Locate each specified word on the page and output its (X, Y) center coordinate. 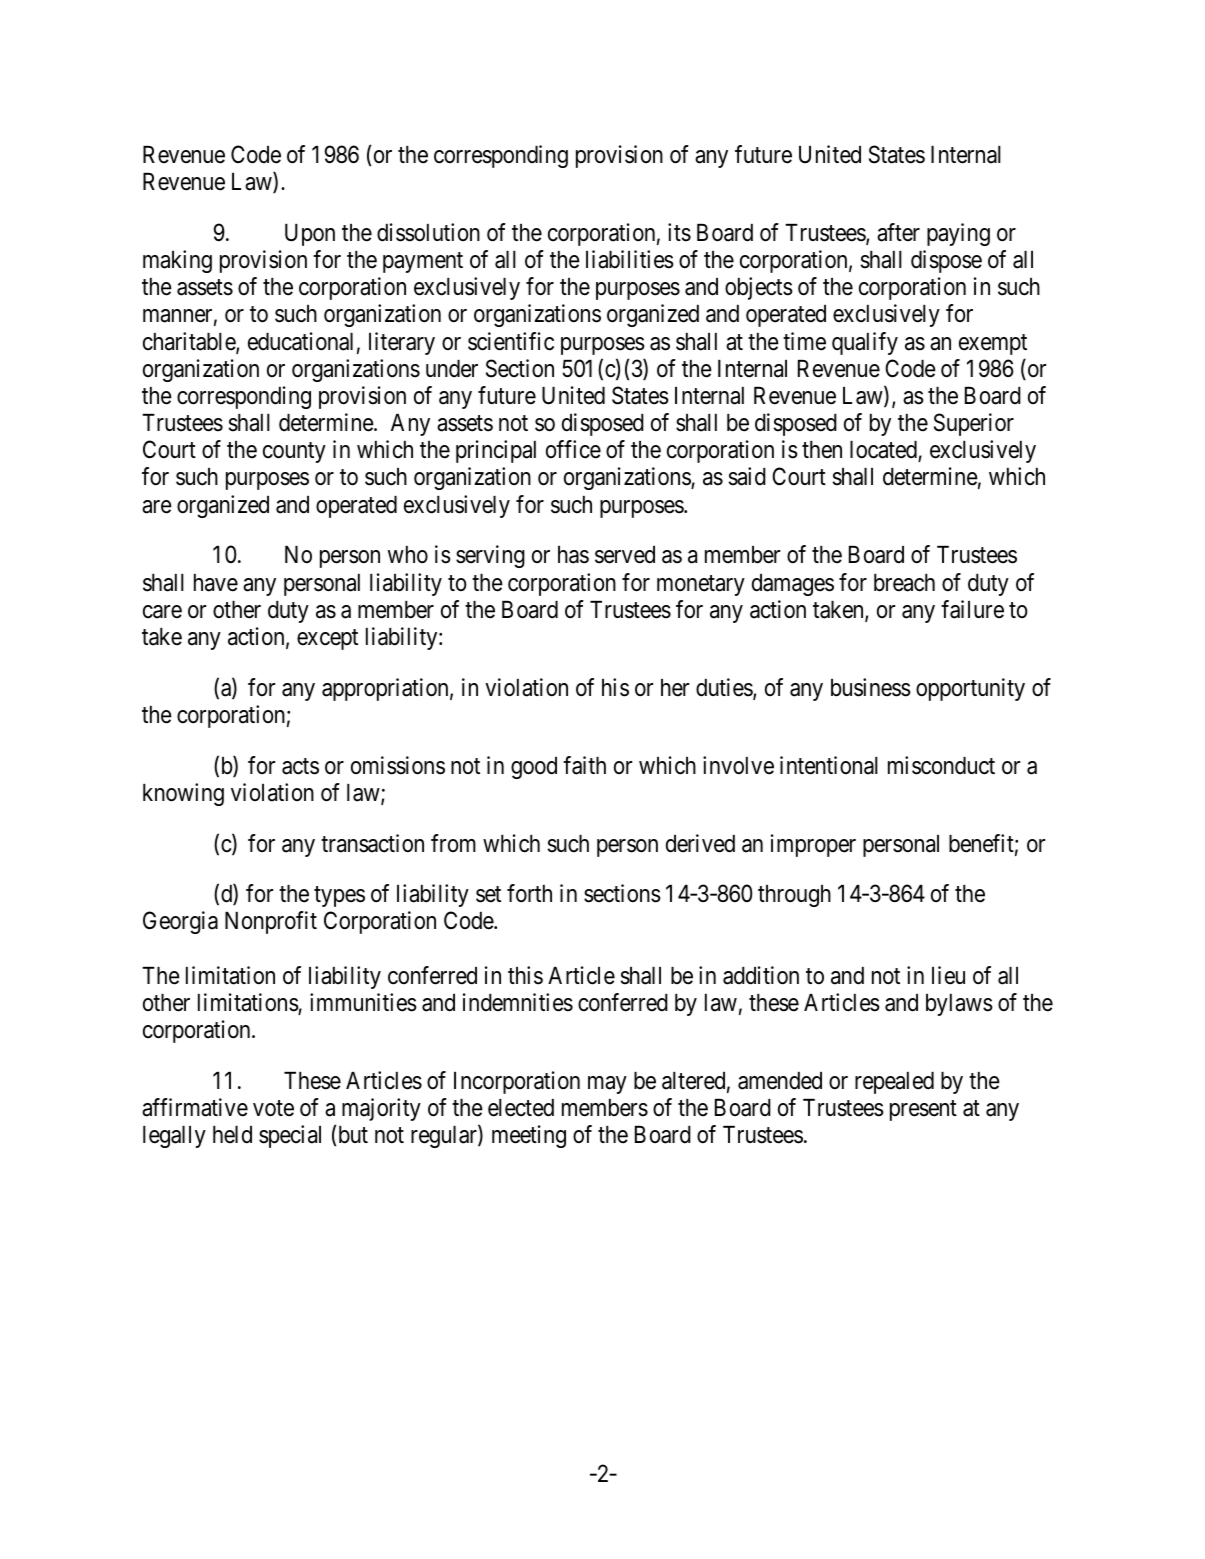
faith (584, 765)
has (573, 555)
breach (904, 583)
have (216, 583)
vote (273, 1108)
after (898, 232)
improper (813, 845)
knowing (183, 794)
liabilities (630, 259)
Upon (310, 235)
